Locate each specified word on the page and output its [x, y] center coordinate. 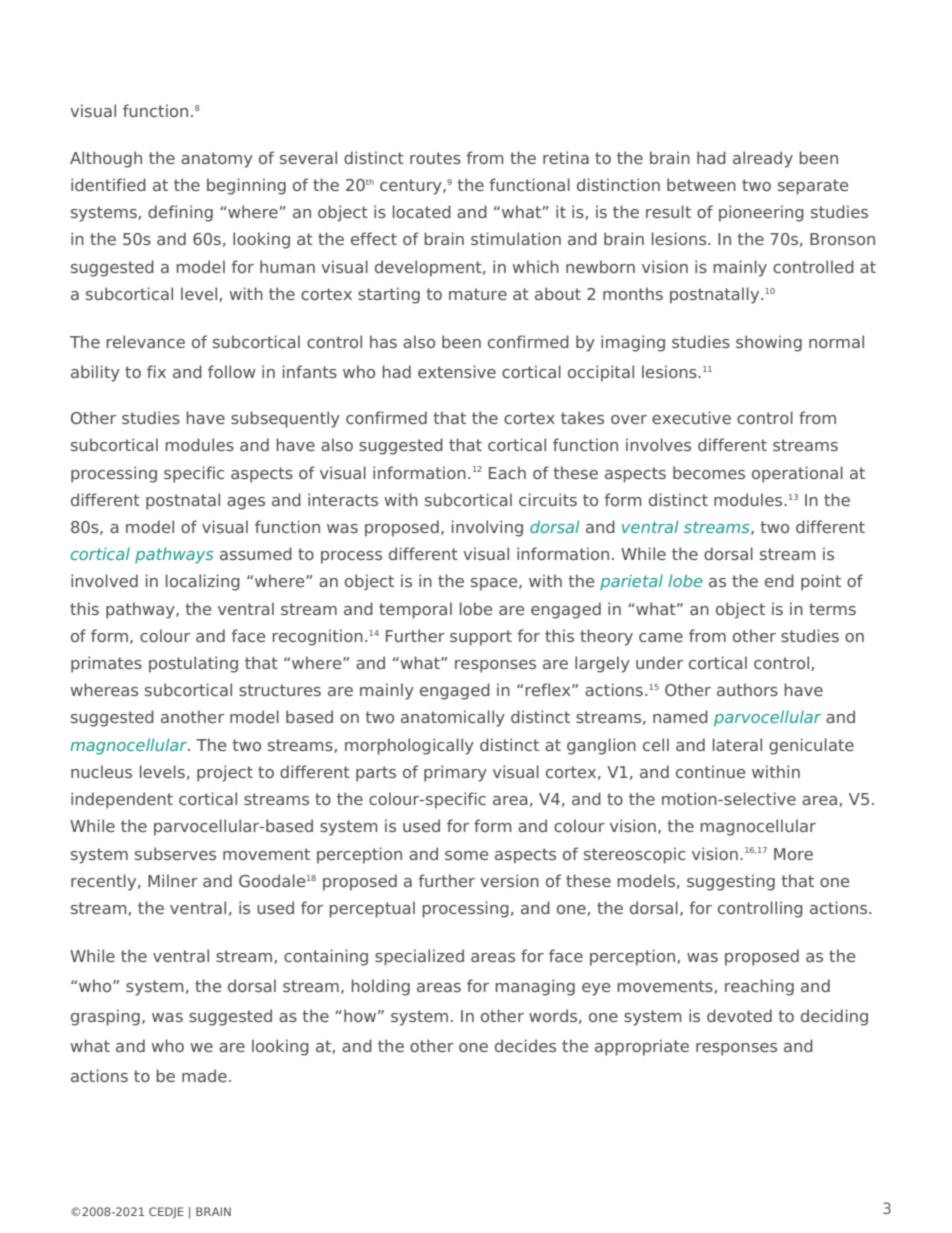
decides [525, 1045]
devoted [739, 1015]
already [763, 159]
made [204, 1075]
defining [180, 213]
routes [435, 158]
